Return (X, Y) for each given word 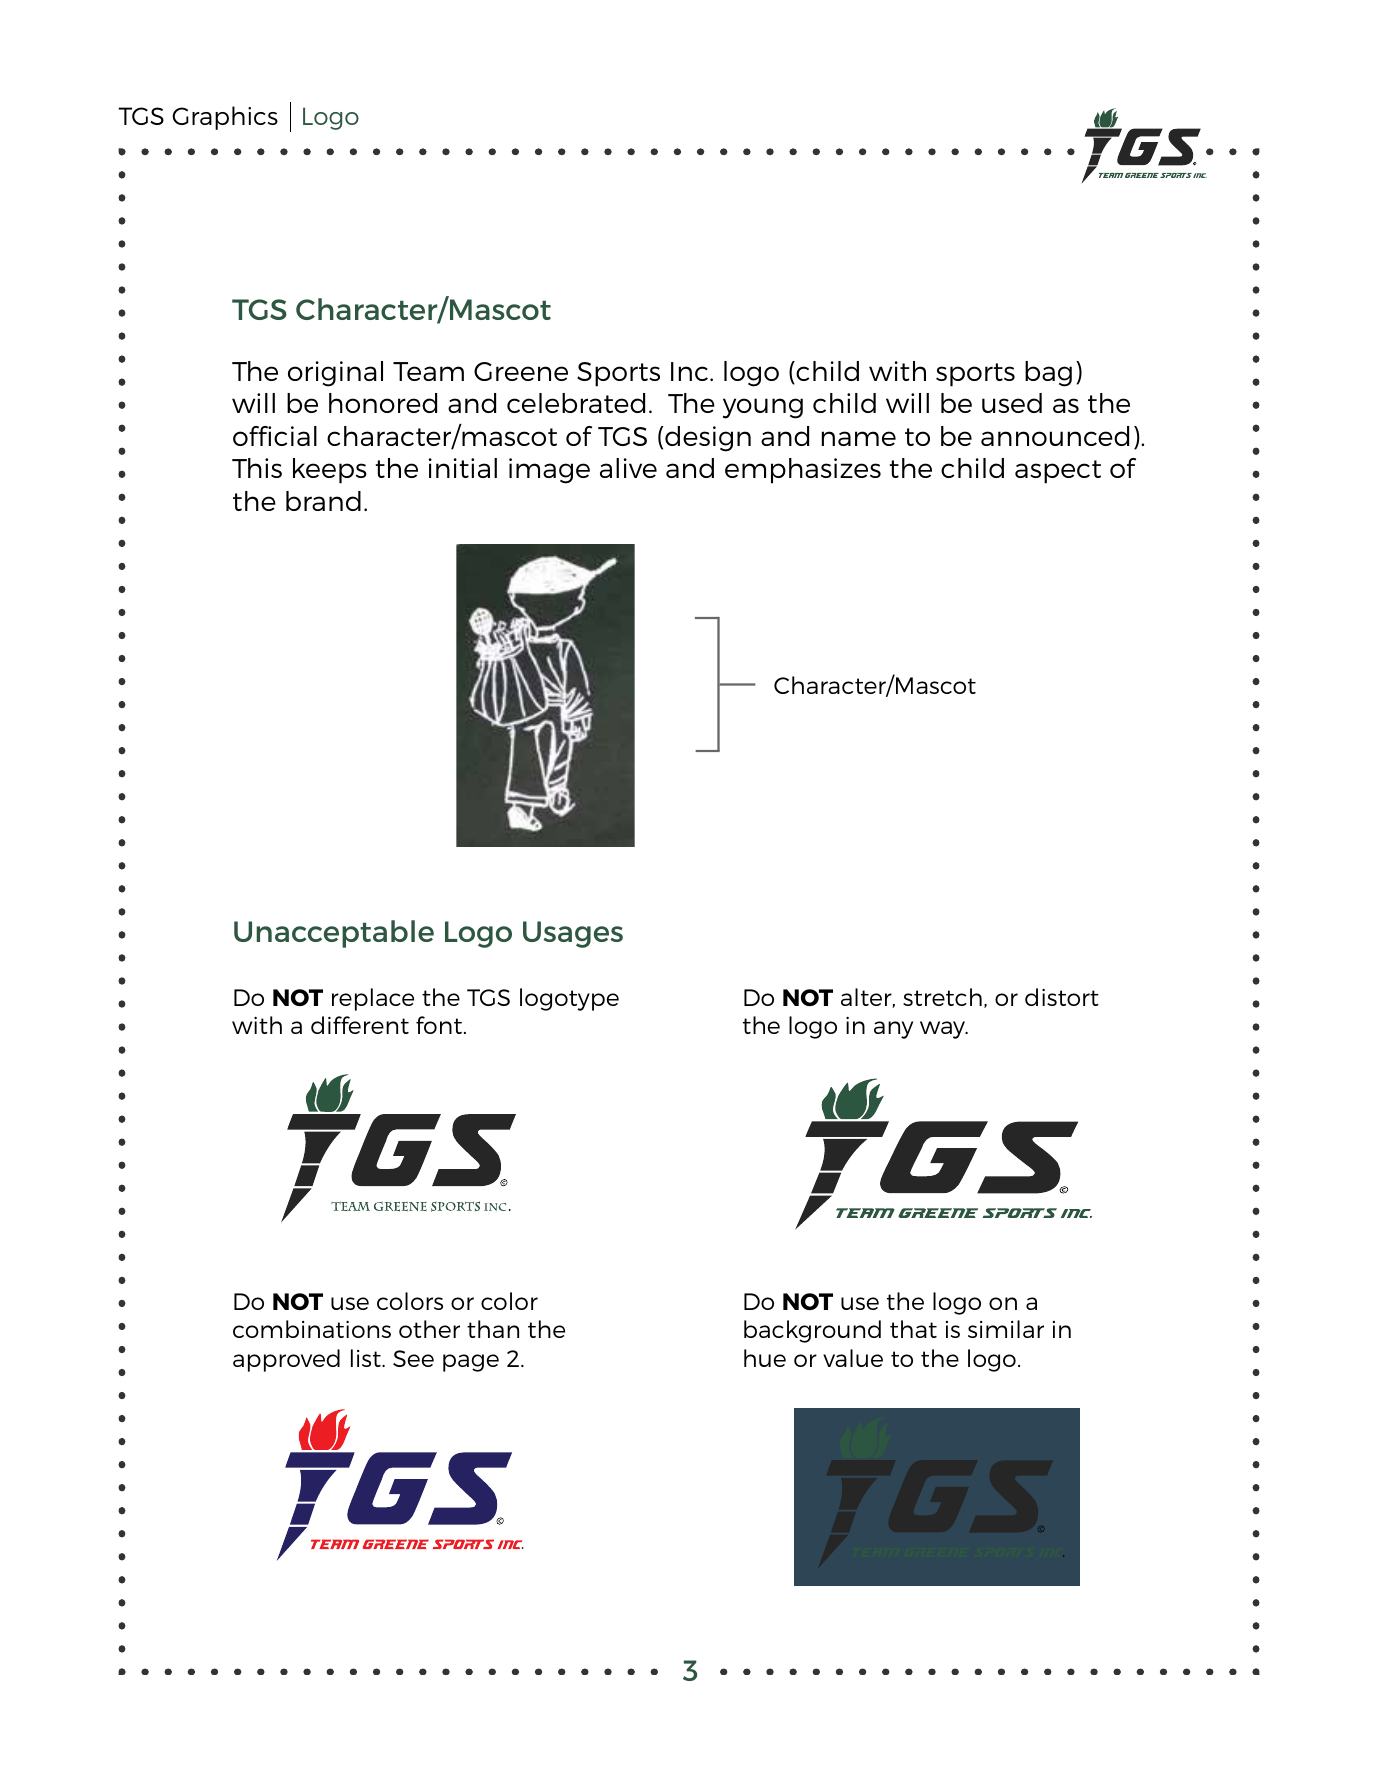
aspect (1058, 472)
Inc (689, 371)
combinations (312, 1329)
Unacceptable (334, 934)
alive (628, 468)
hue (765, 1358)
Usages (573, 934)
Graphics (225, 118)
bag (1048, 374)
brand (323, 501)
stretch (942, 997)
